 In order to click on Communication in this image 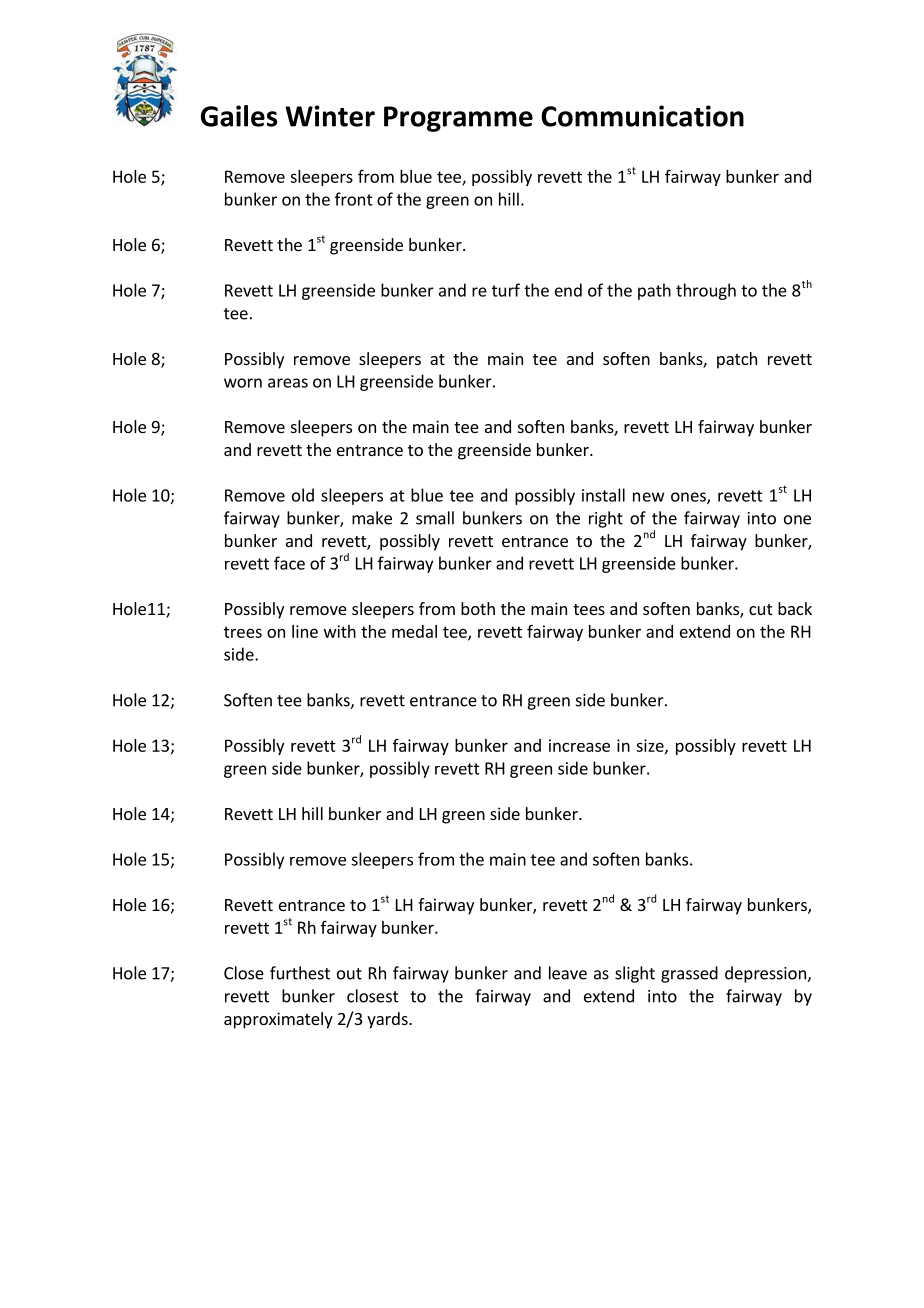, I will do `click(642, 116)`.
